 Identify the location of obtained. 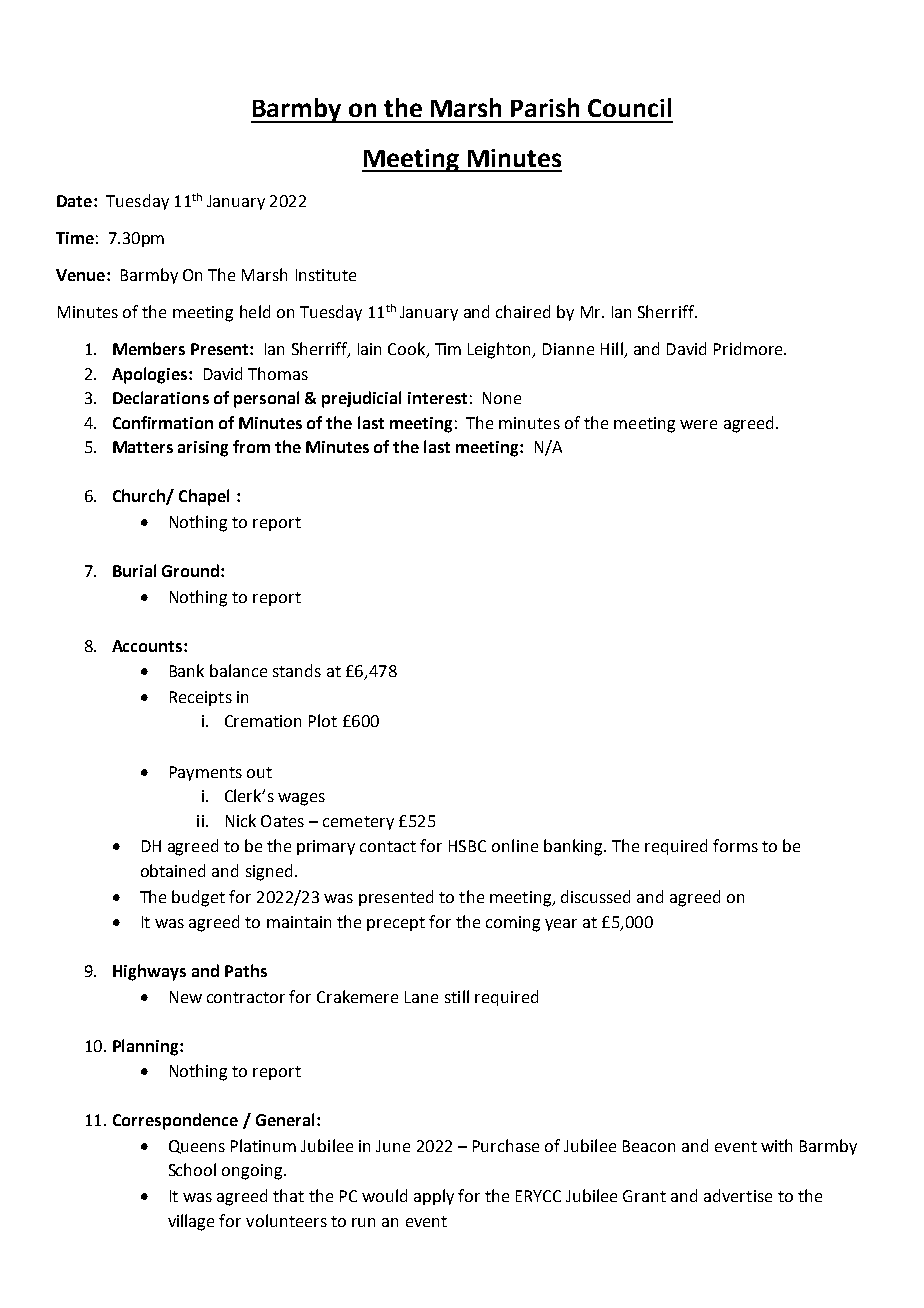
(173, 870).
